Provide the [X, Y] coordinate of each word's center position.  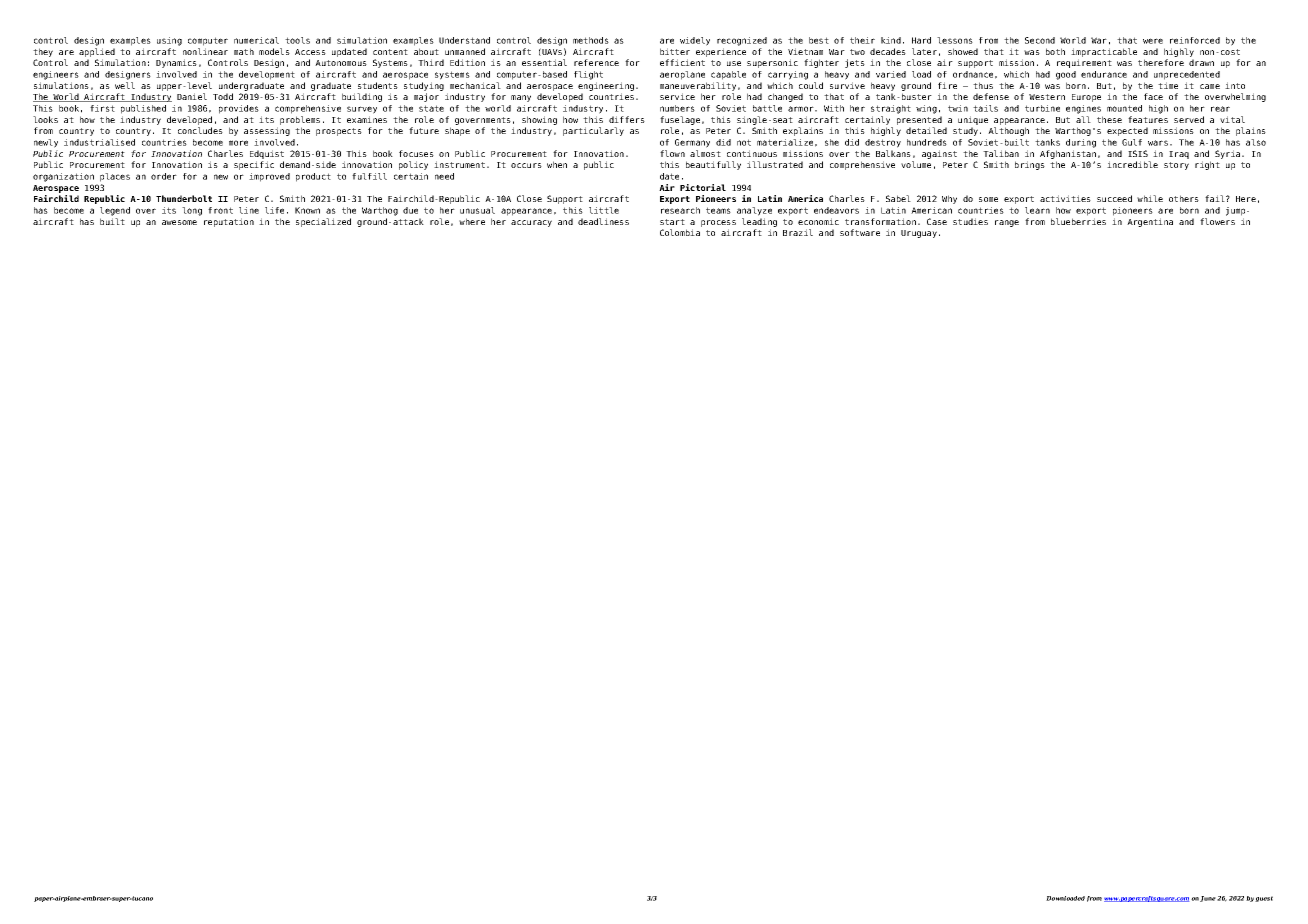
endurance [1104, 74]
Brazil [798, 232]
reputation [229, 222]
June [1208, 899]
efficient [682, 62]
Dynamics [176, 63]
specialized [323, 222]
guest [1264, 899]
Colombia [680, 232]
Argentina [1150, 222]
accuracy [531, 223]
